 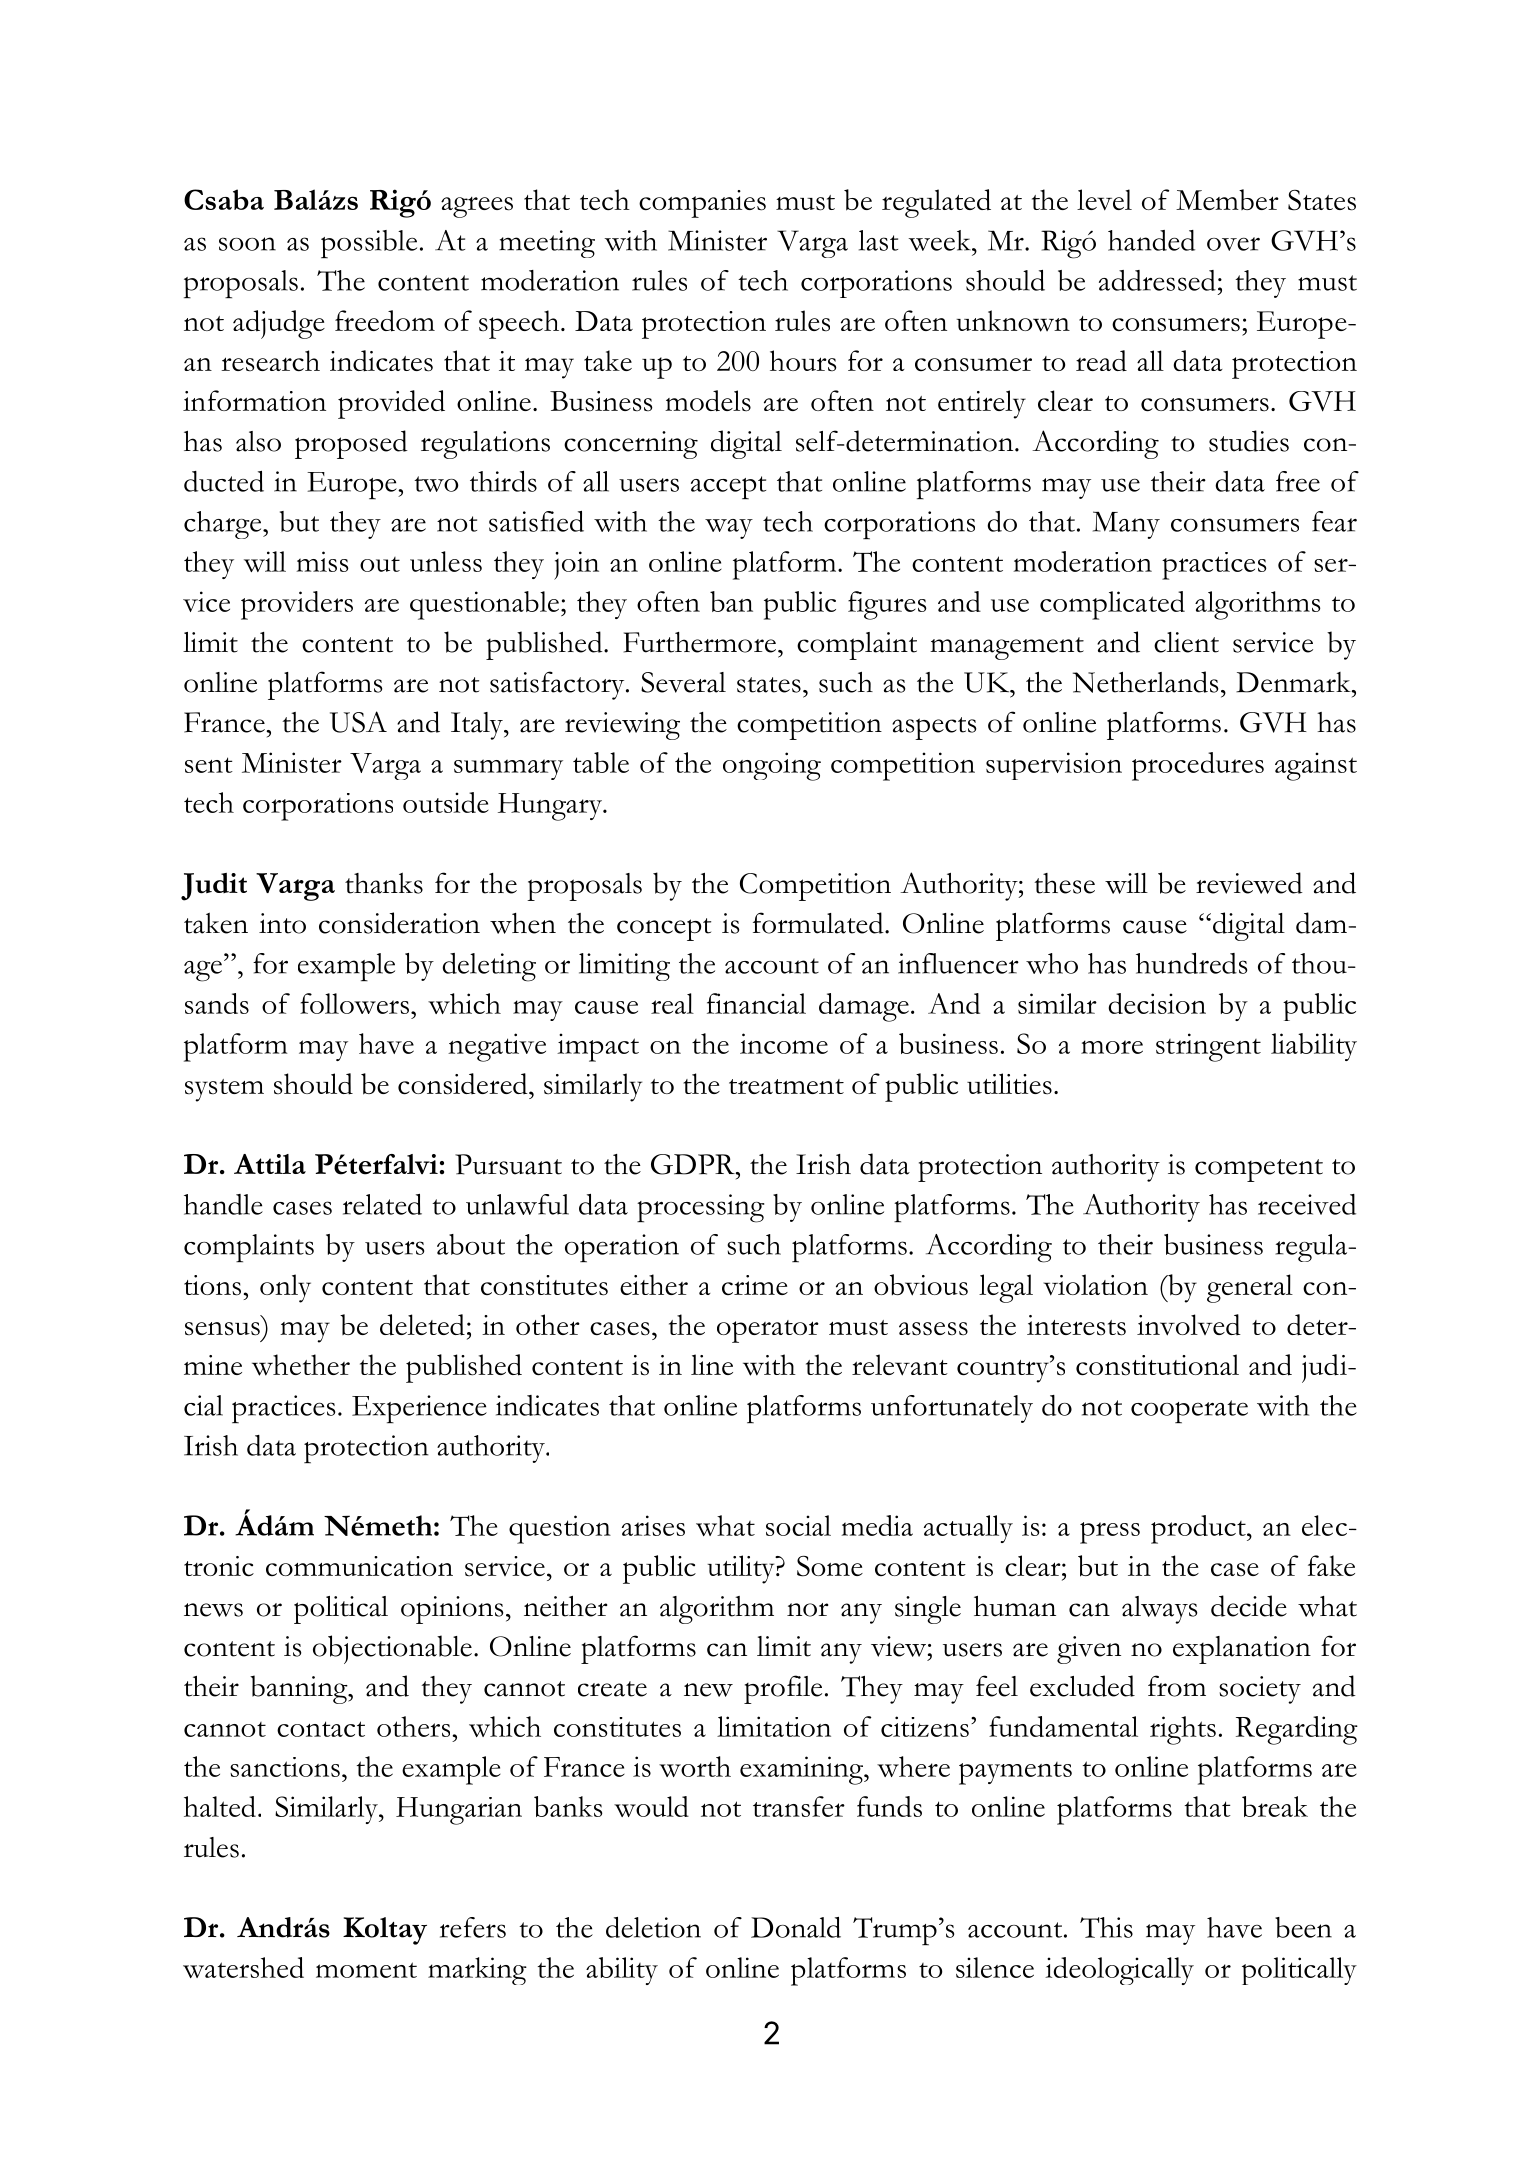 I want to click on outside, so click(x=446, y=802).
